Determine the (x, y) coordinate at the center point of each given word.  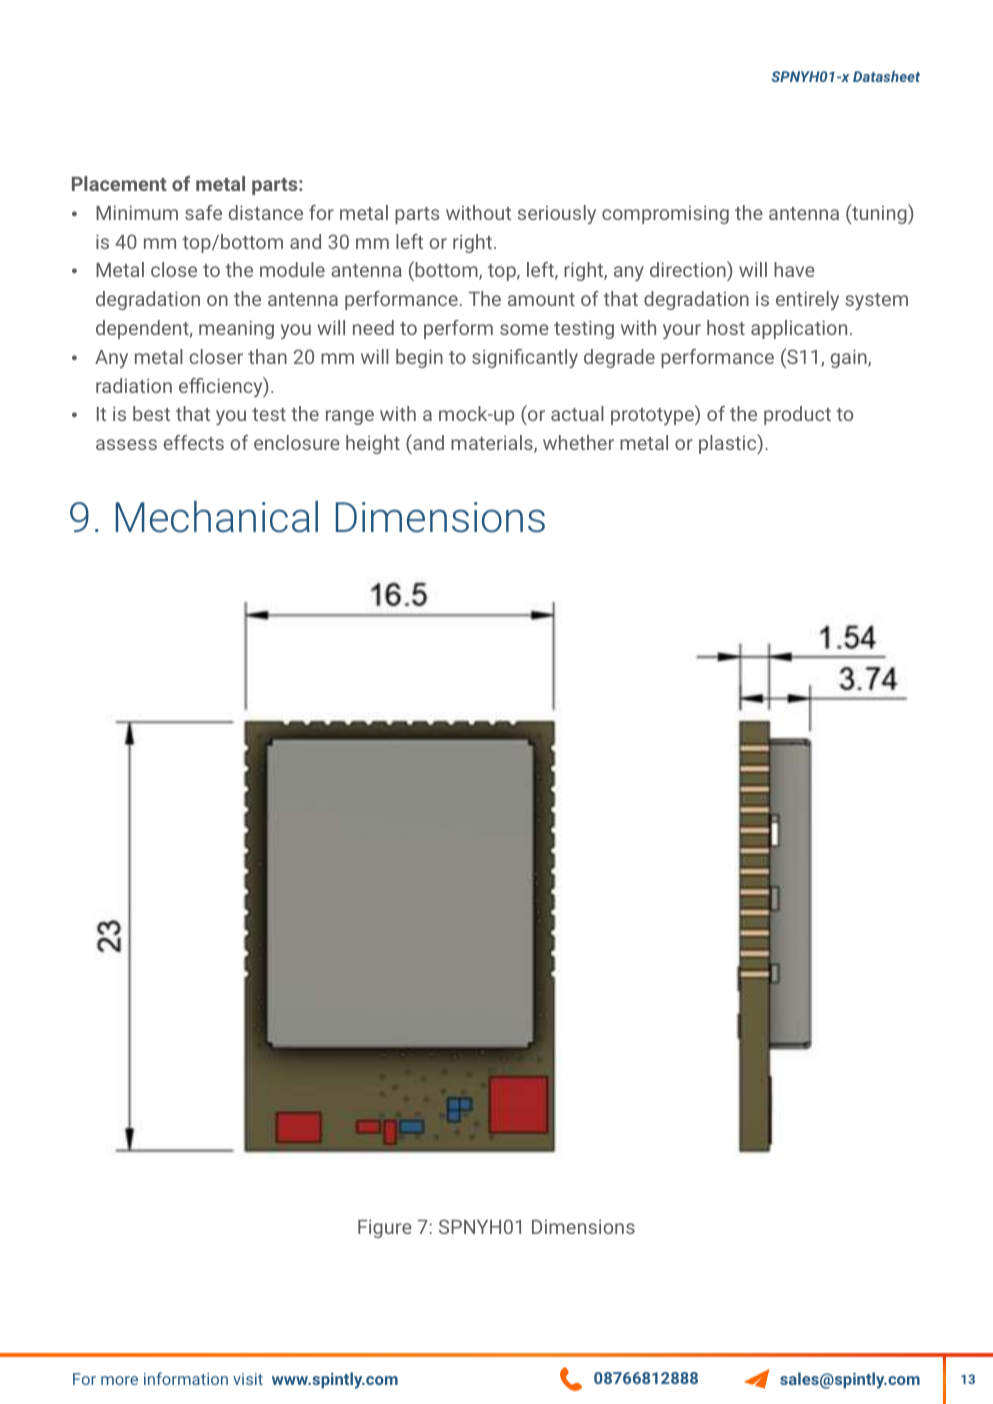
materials (493, 444)
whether (578, 442)
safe (203, 212)
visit (248, 1379)
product (797, 415)
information (186, 1378)
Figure (385, 1228)
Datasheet (886, 76)
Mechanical (217, 517)
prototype (653, 415)
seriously (557, 214)
